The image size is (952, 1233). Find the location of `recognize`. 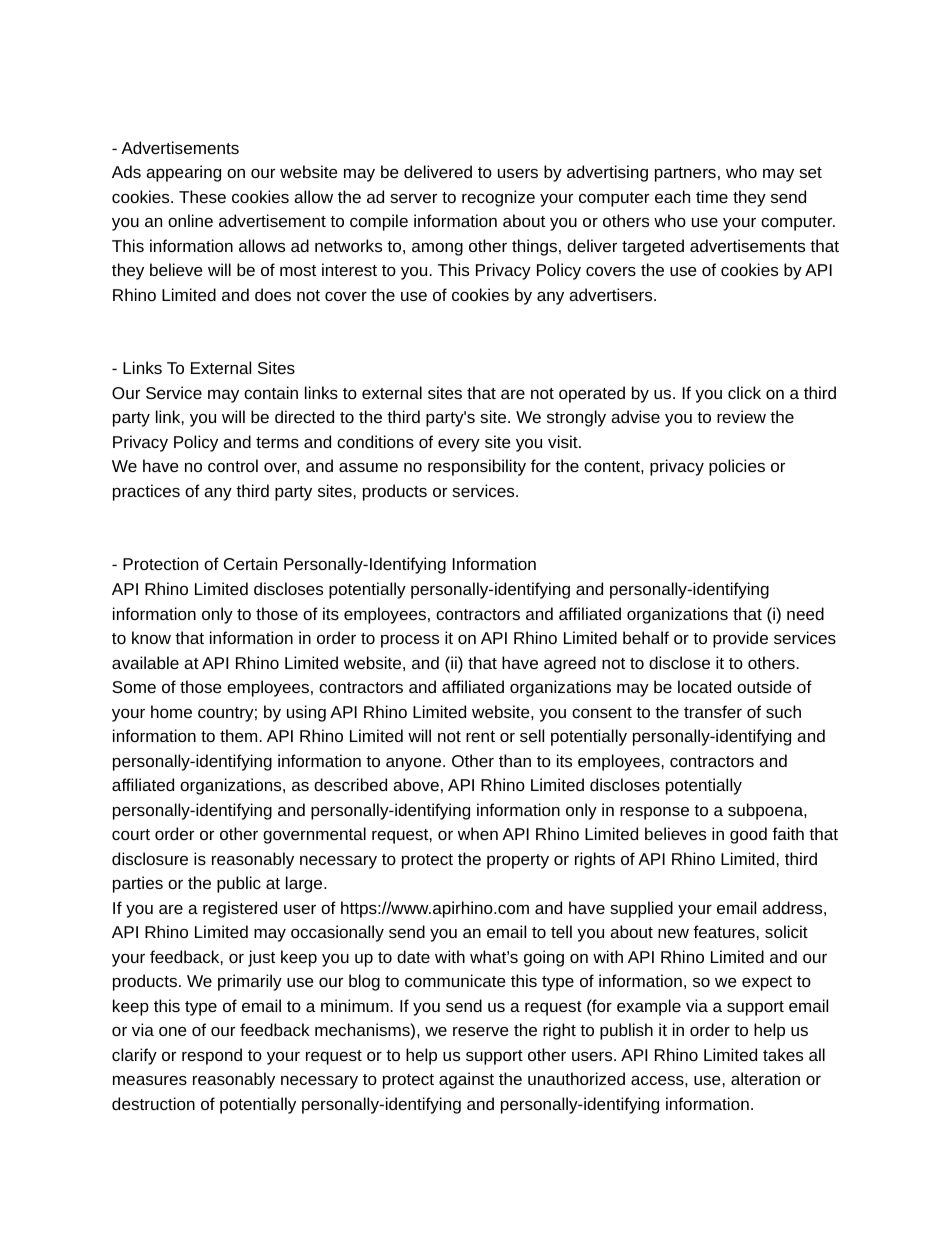

recognize is located at coordinates (498, 198).
